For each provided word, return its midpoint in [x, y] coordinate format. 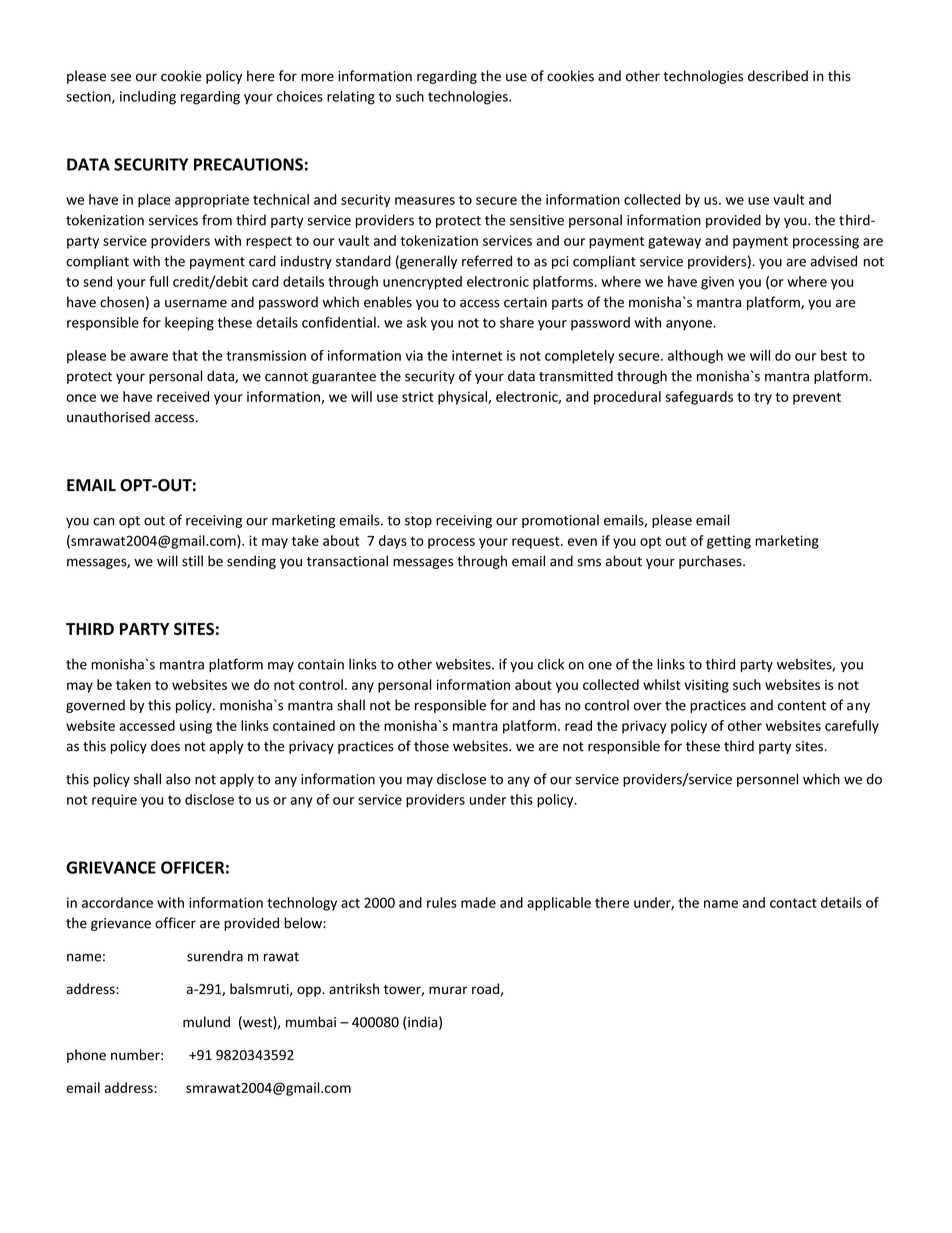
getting [729, 542]
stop [418, 522]
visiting [706, 686]
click [551, 664]
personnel [767, 780]
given [717, 283]
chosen [122, 302]
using [196, 727]
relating [351, 98]
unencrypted [422, 283]
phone [86, 1056]
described [778, 76]
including [148, 98]
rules [442, 902]
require [114, 801]
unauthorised [108, 417]
